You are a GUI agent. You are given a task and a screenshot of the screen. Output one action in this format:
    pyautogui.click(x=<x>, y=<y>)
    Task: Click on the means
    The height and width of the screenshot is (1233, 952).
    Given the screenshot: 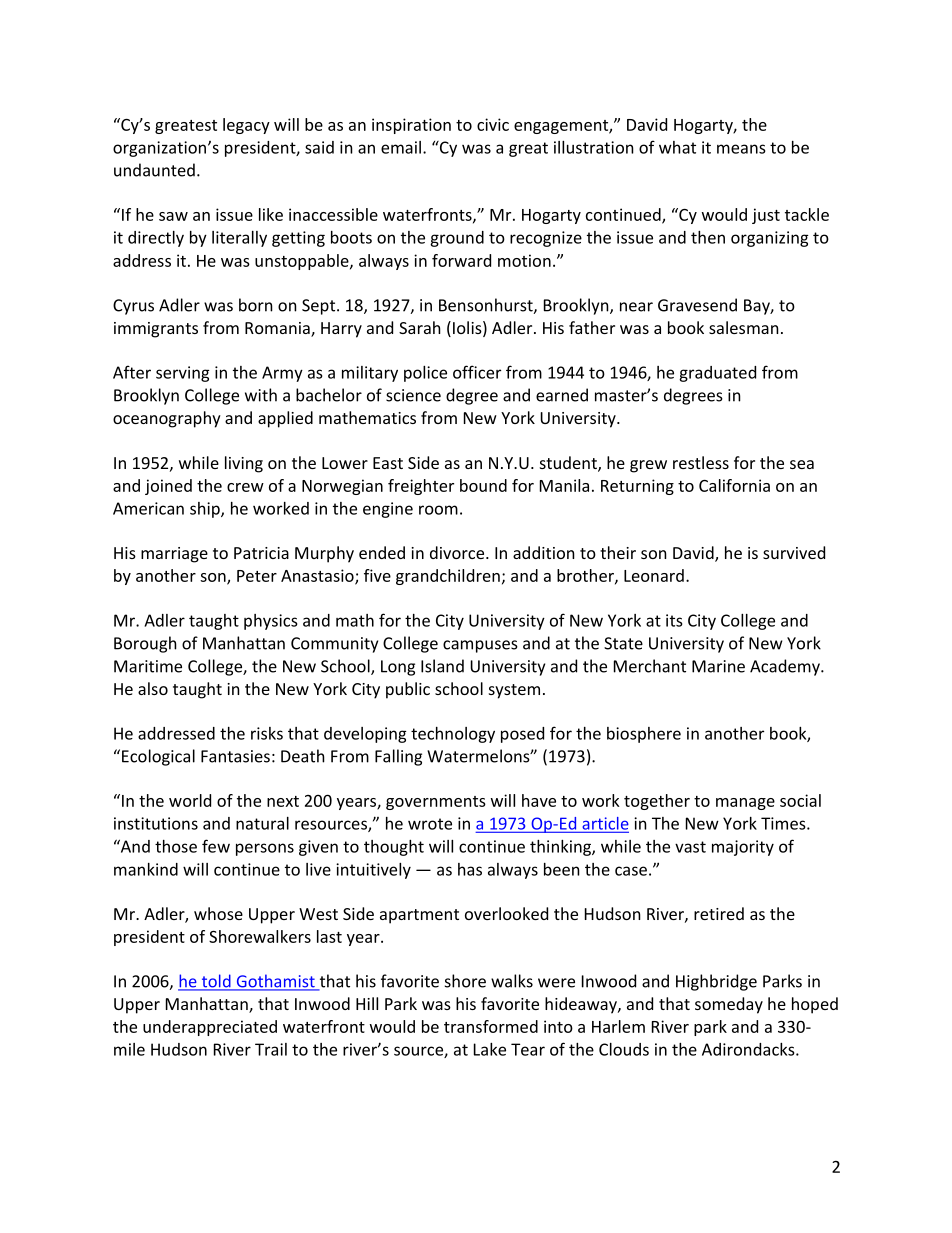 What is the action you would take?
    pyautogui.click(x=741, y=149)
